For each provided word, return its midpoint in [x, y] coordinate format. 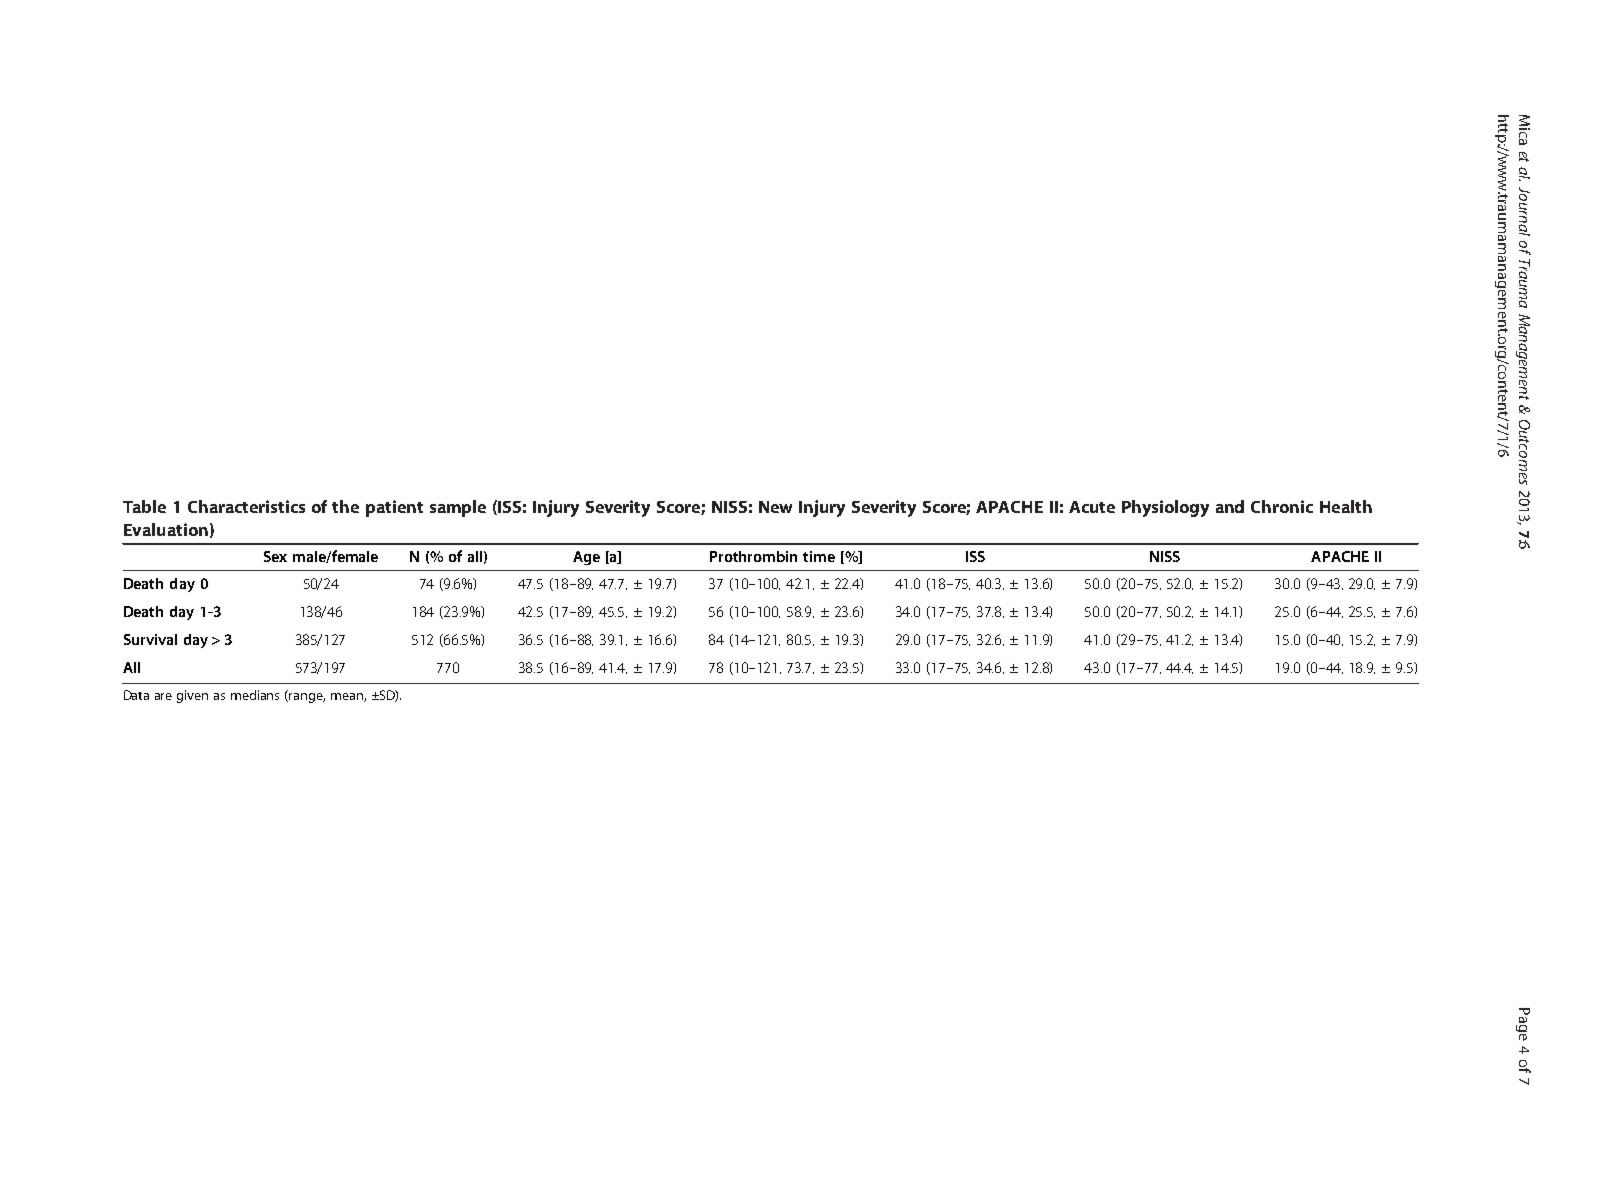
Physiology [1165, 508]
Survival [150, 639]
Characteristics [246, 506]
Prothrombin [753, 556]
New [775, 507]
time [819, 556]
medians [255, 695]
